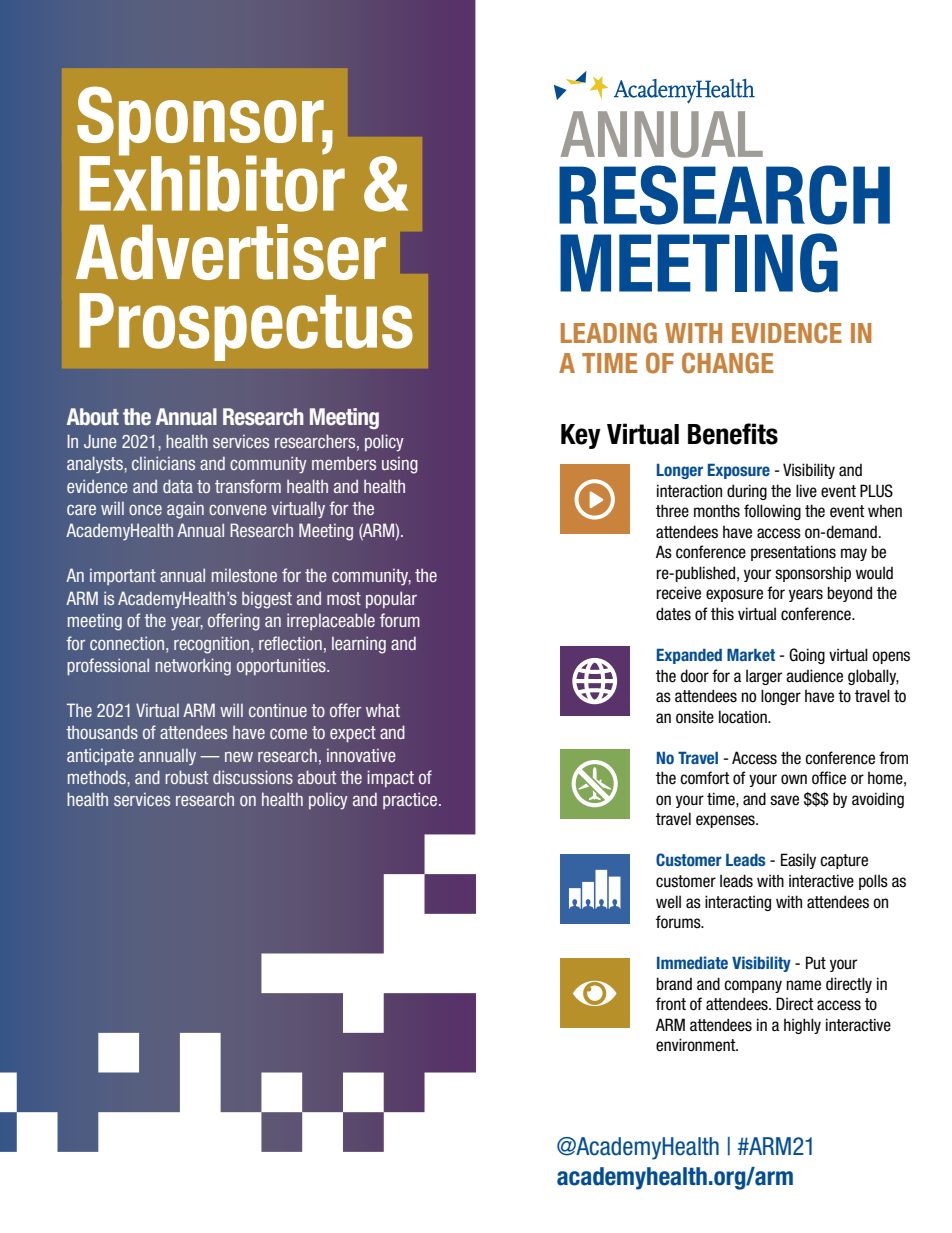  Describe the element at coordinates (609, 333) in the image. I see `LEADING` at that location.
